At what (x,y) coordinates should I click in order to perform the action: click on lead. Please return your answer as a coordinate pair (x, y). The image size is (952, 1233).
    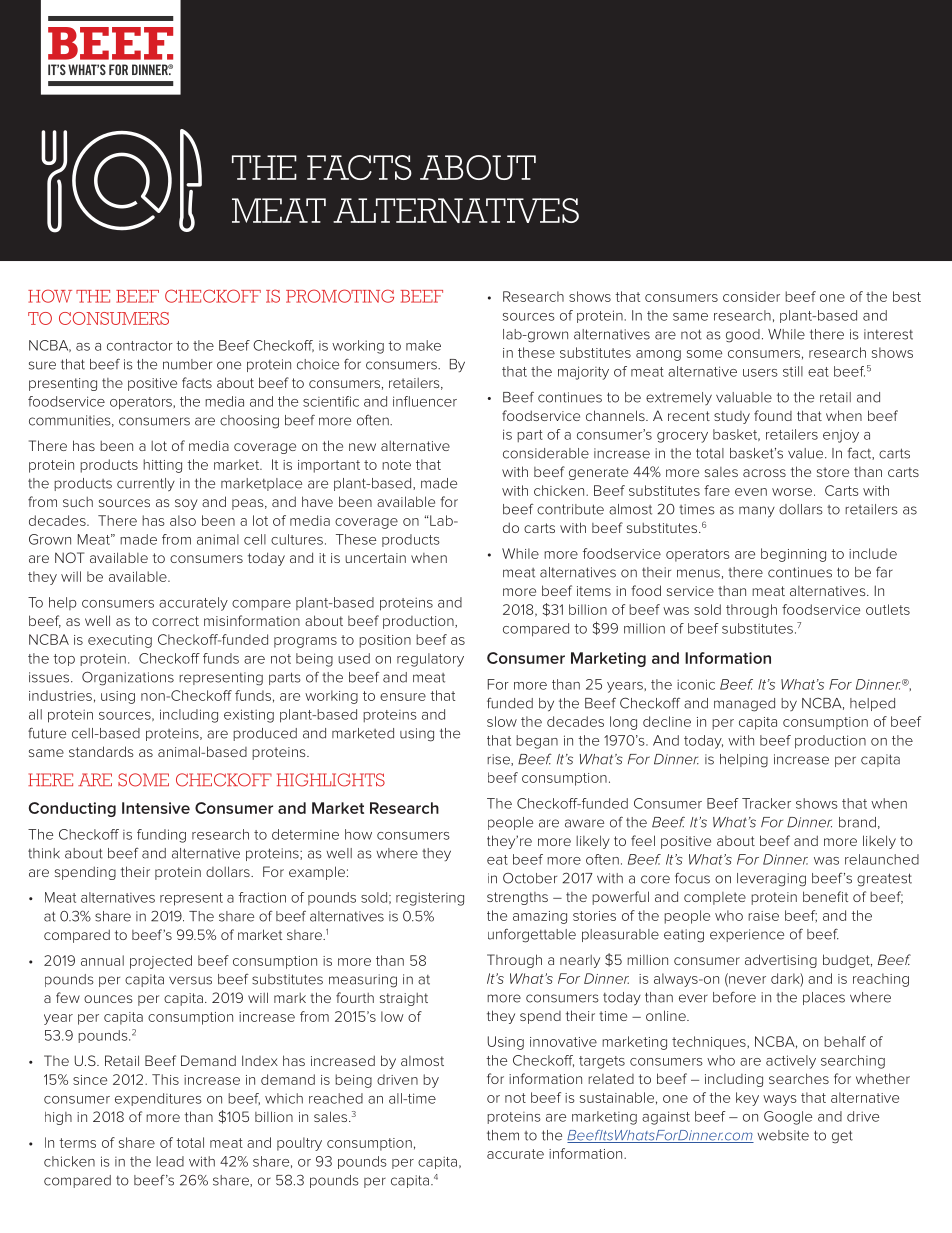
    Looking at the image, I should click on (170, 1161).
